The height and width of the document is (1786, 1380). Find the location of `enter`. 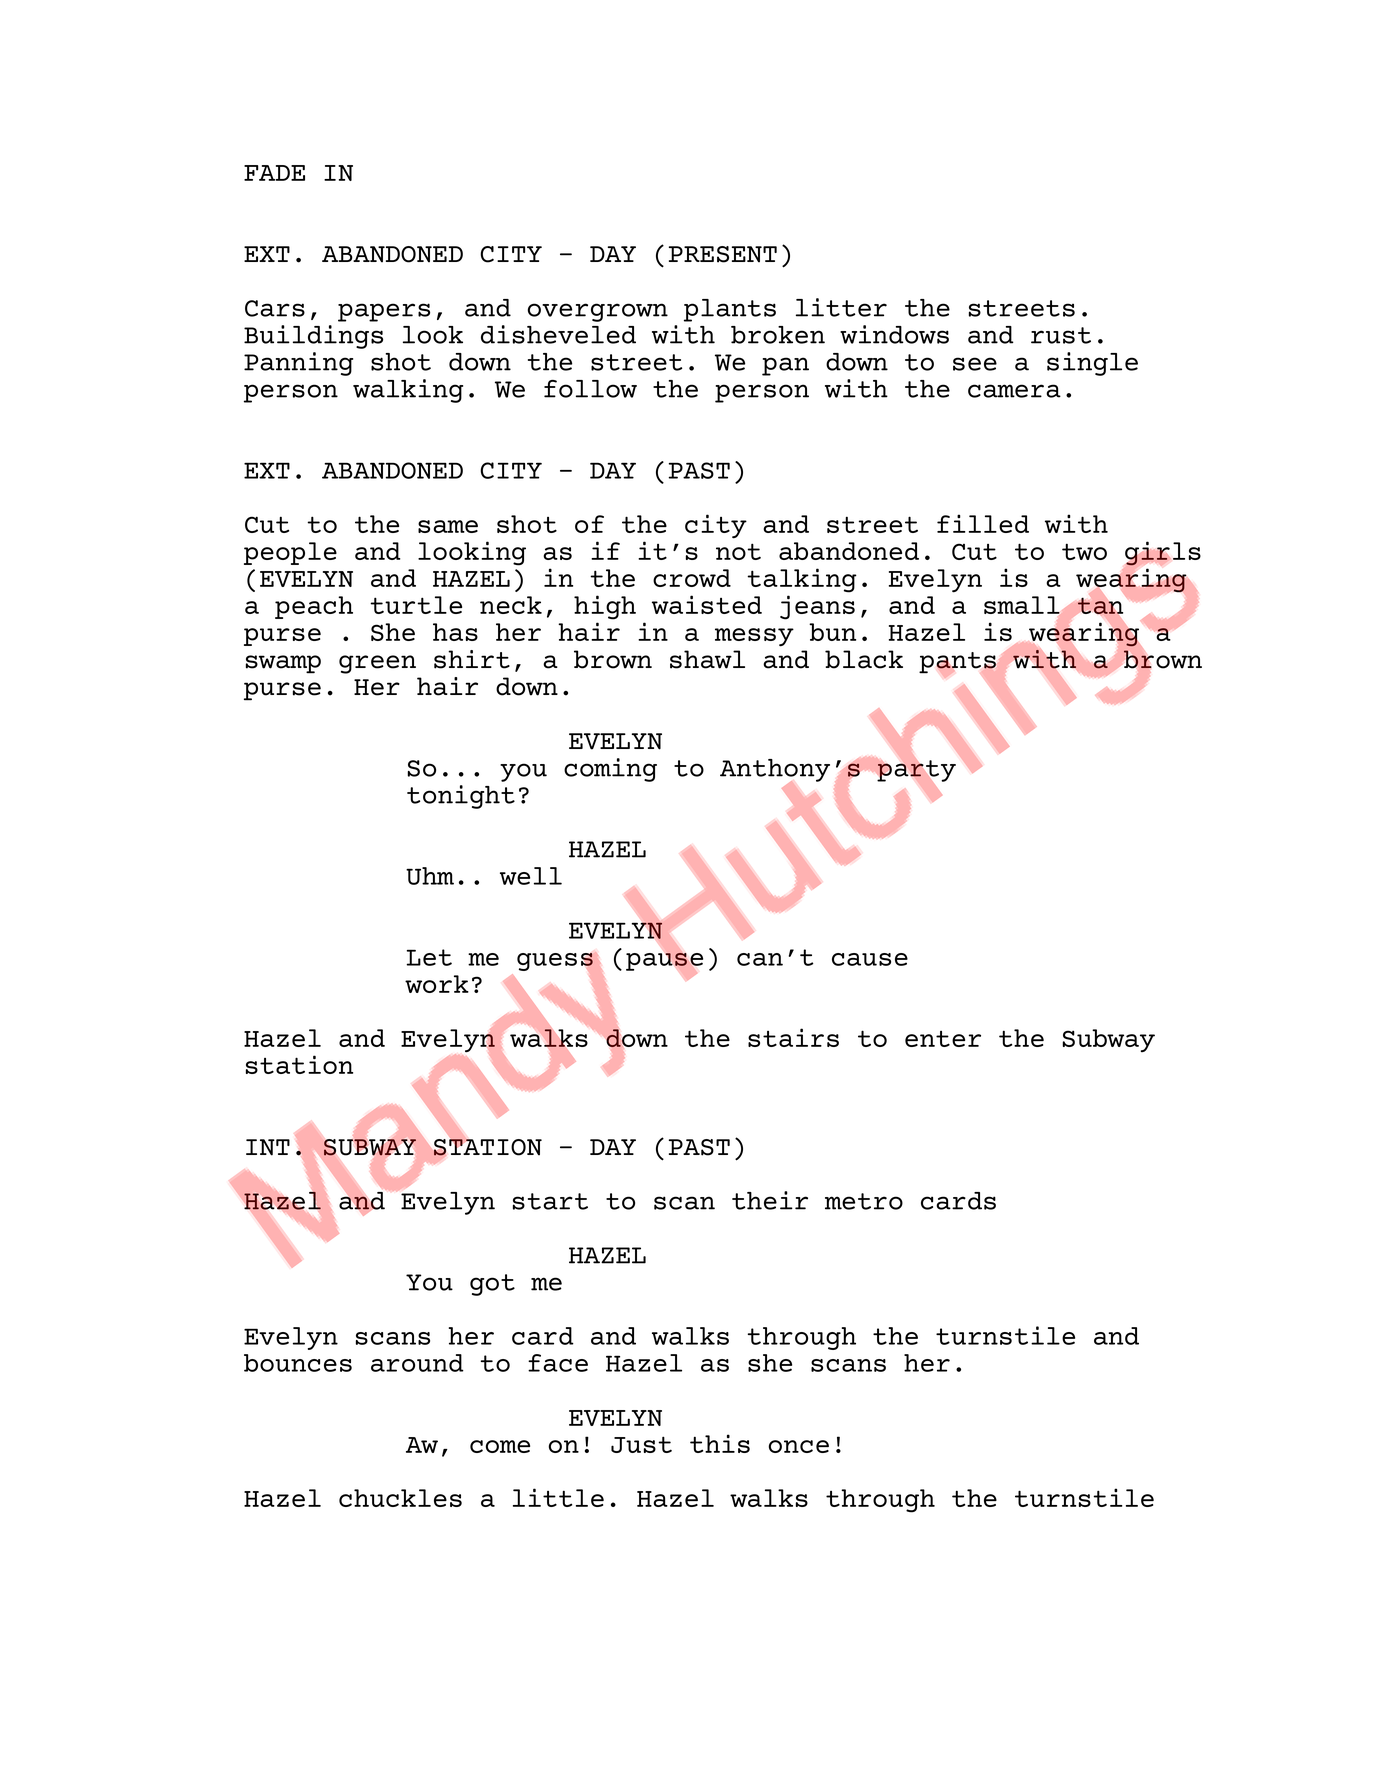

enter is located at coordinates (943, 1039).
